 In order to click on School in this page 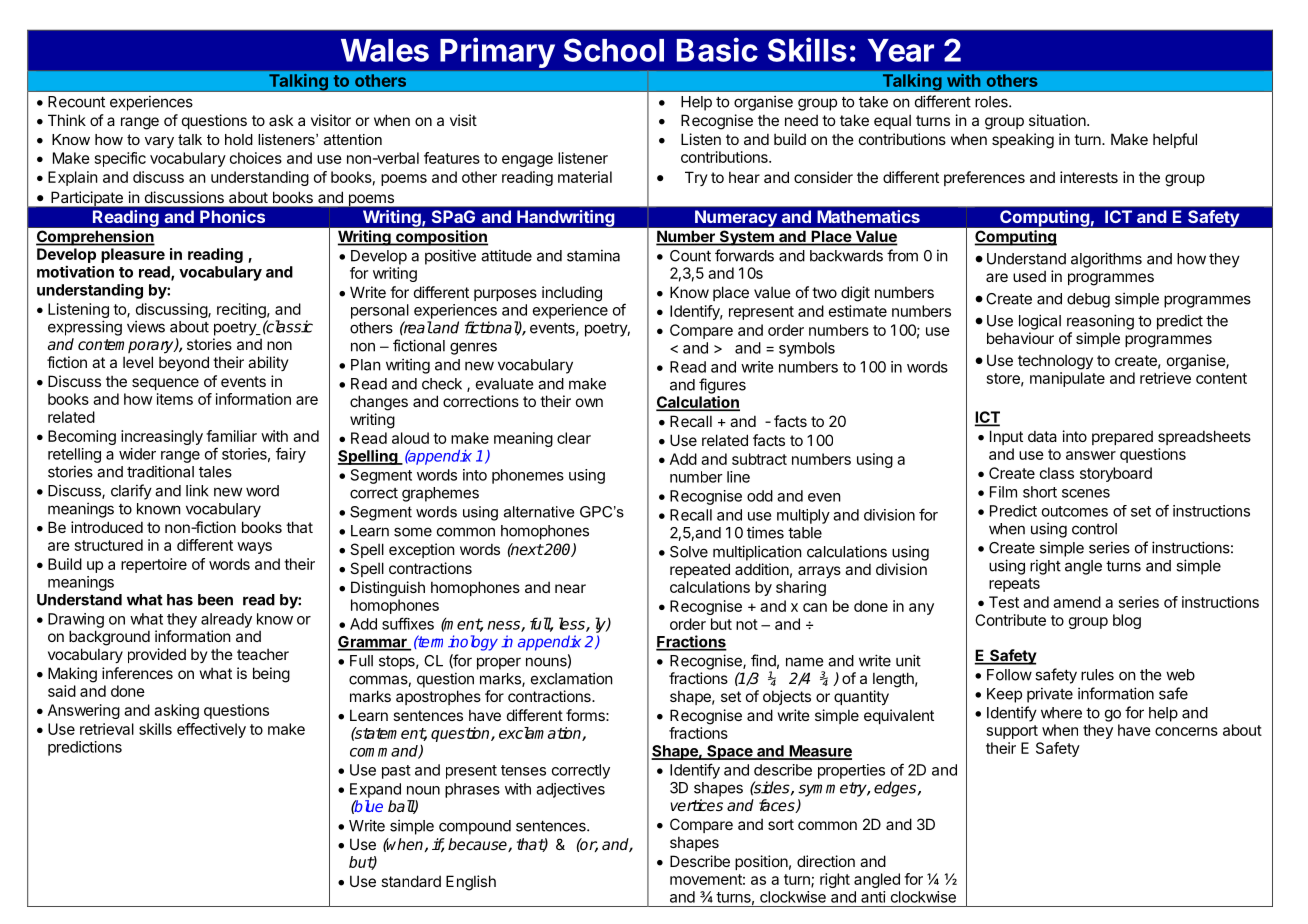, I will do `click(614, 50)`.
